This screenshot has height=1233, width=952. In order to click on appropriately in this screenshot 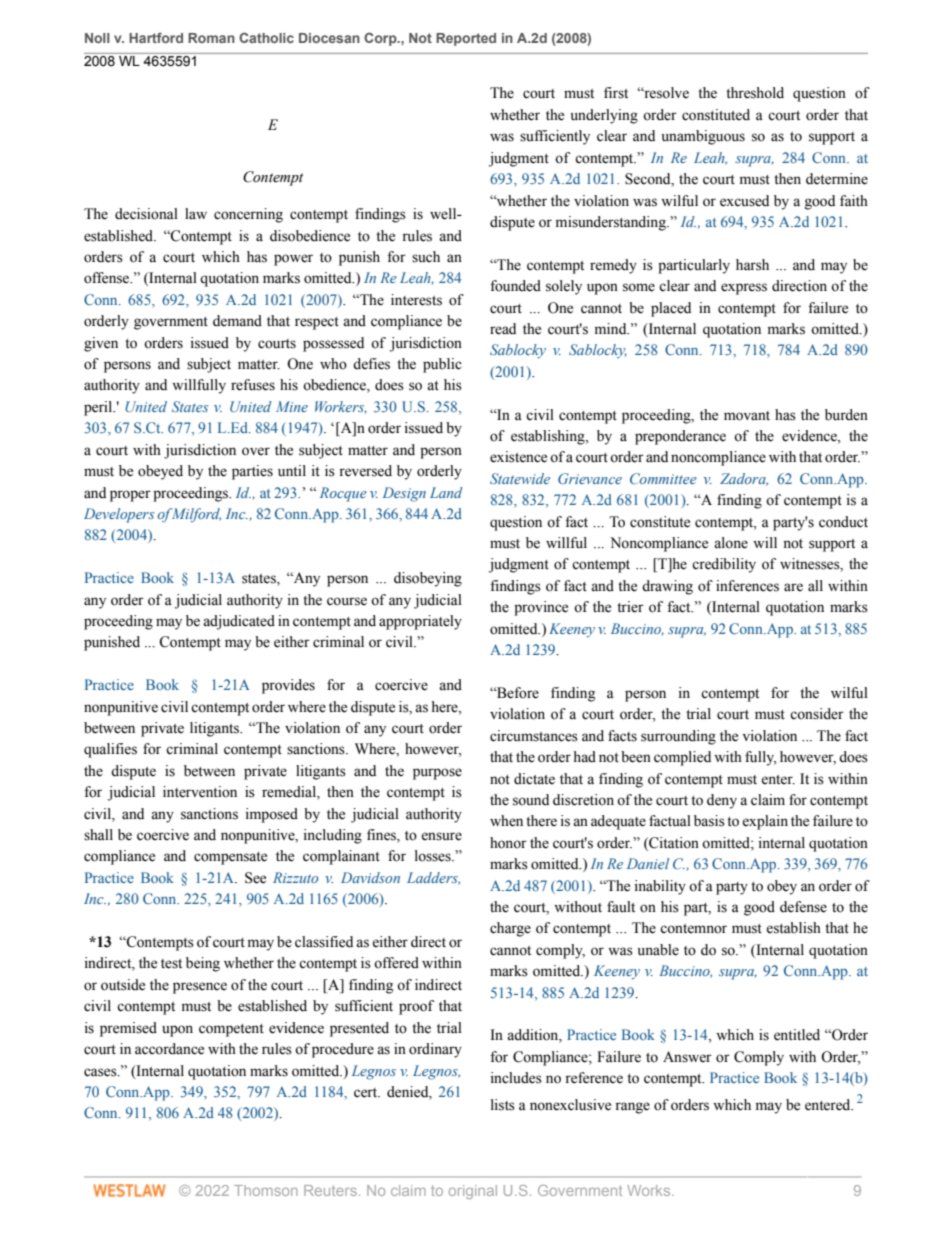, I will do `click(420, 622)`.
